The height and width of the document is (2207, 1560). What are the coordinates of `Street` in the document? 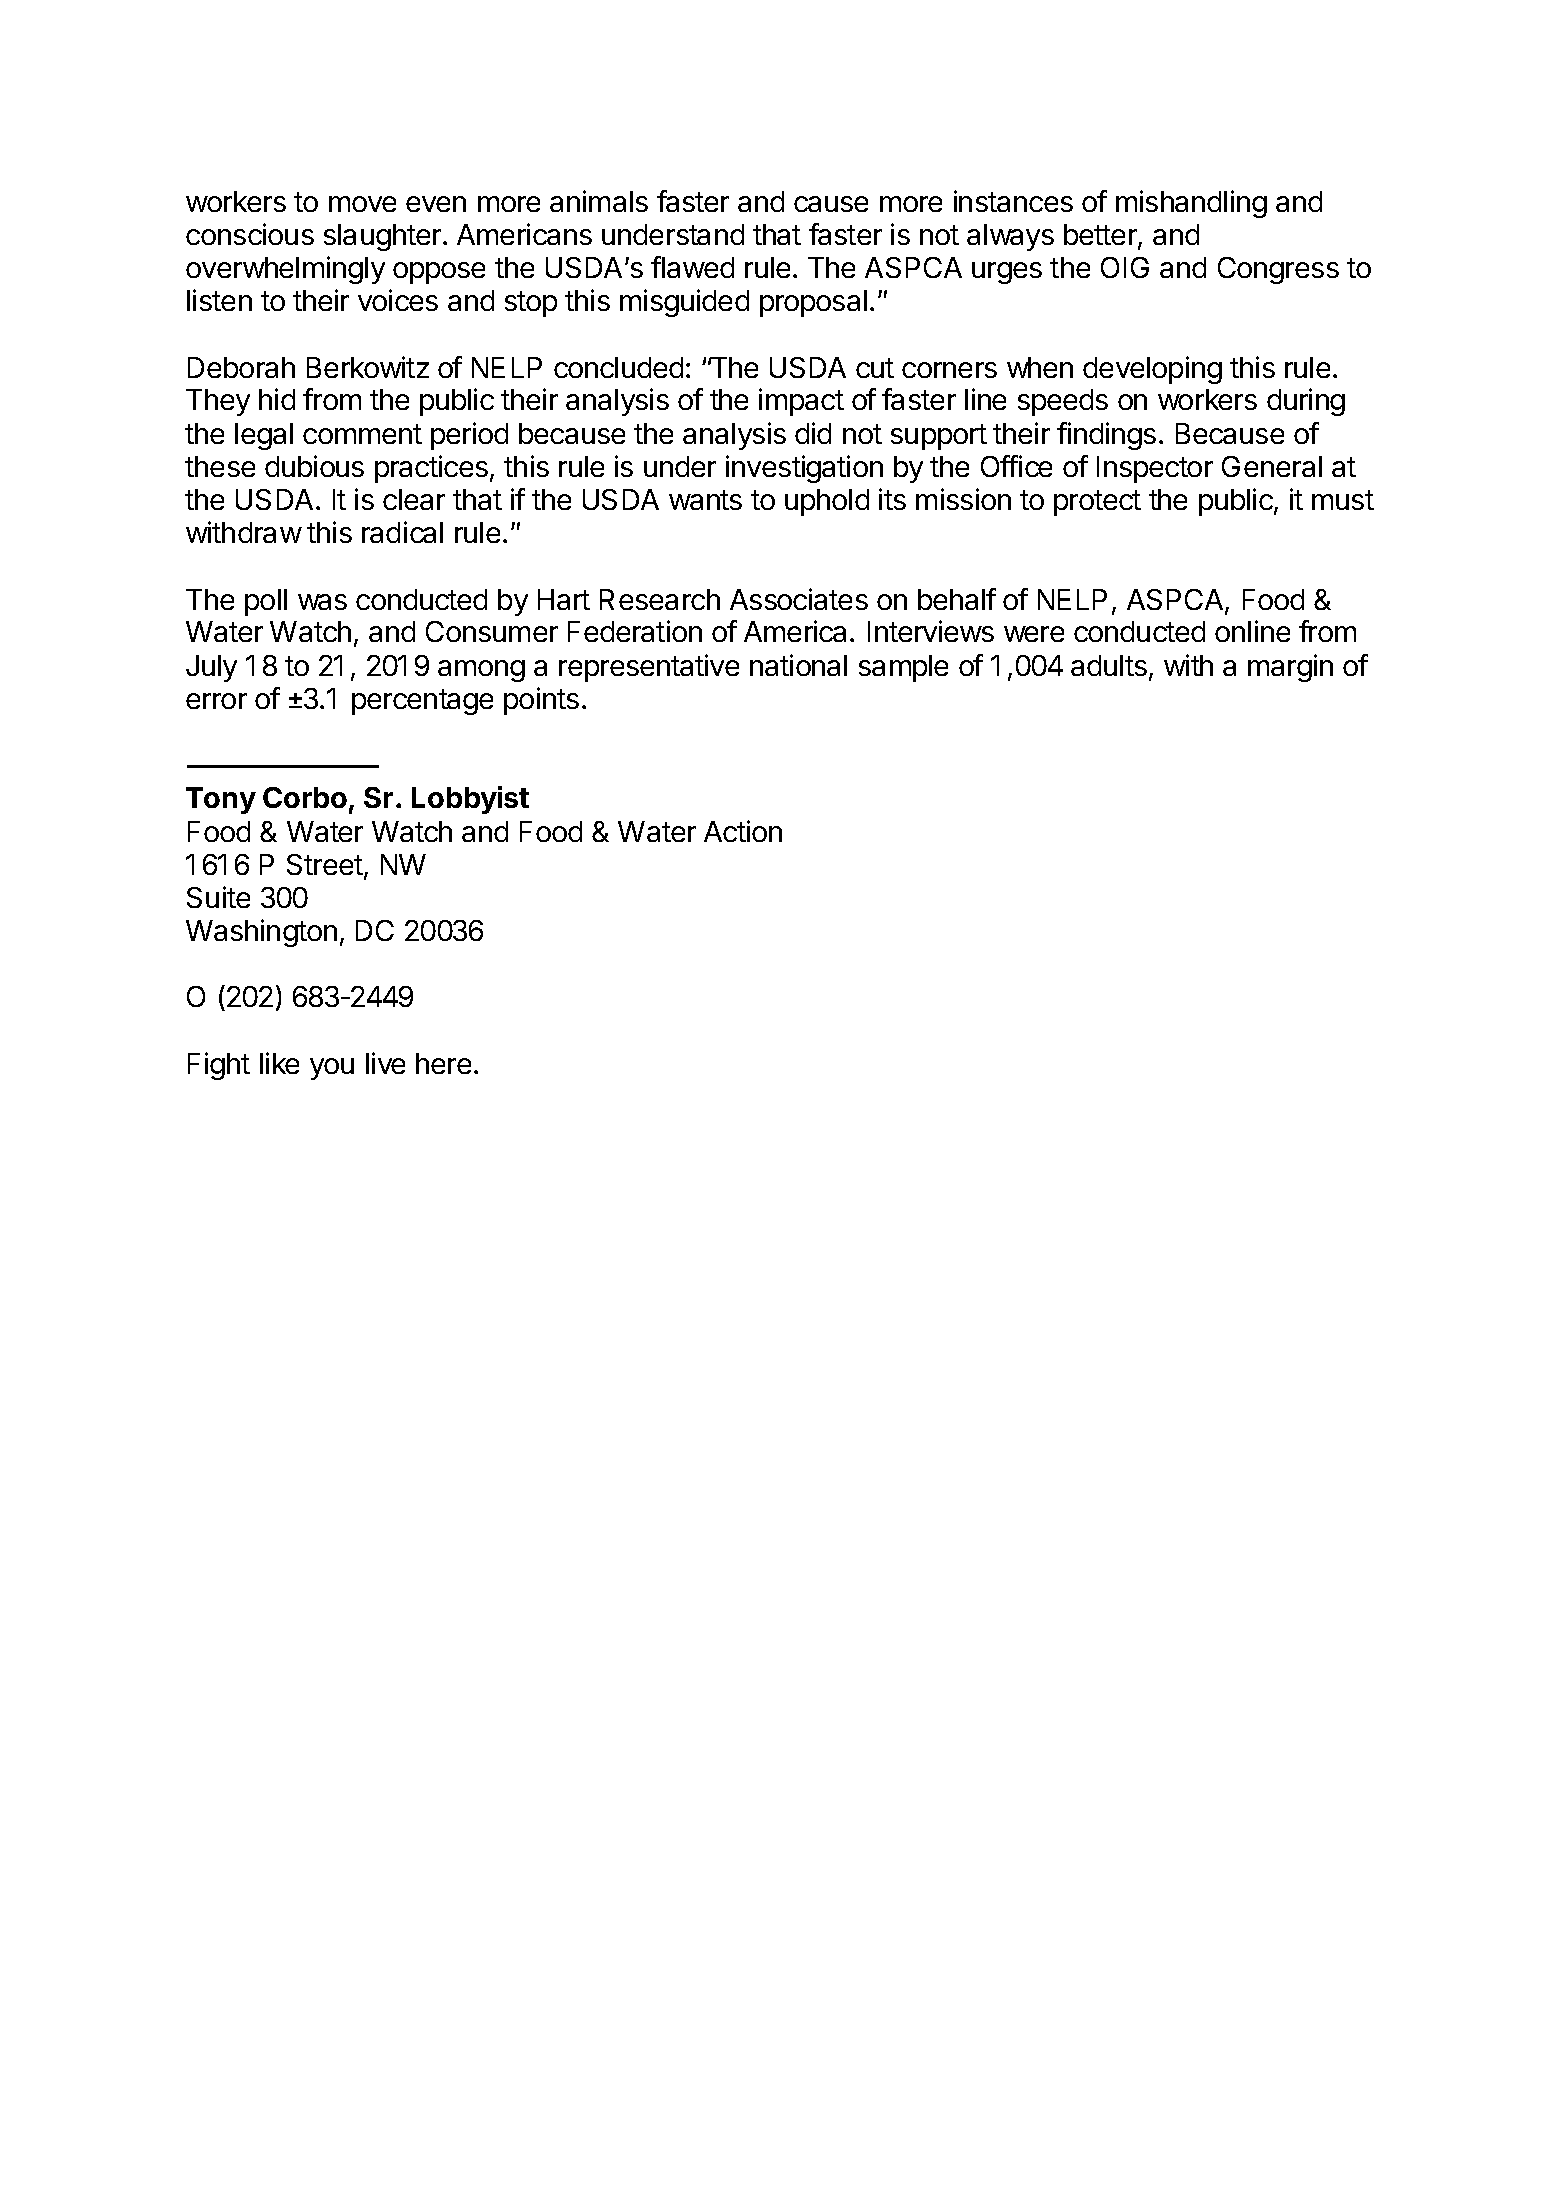 It's located at (325, 864).
